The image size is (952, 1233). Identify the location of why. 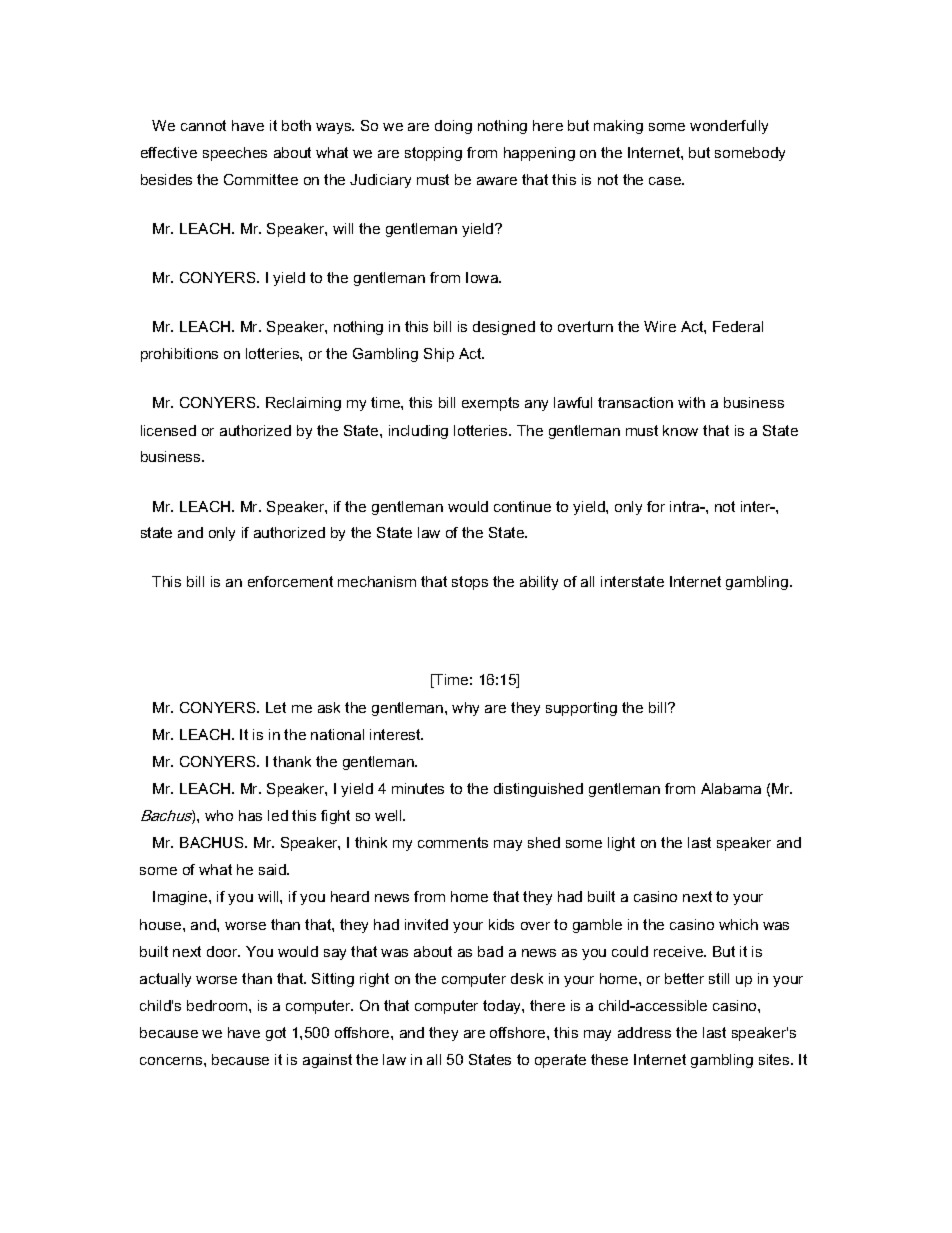
(465, 709).
